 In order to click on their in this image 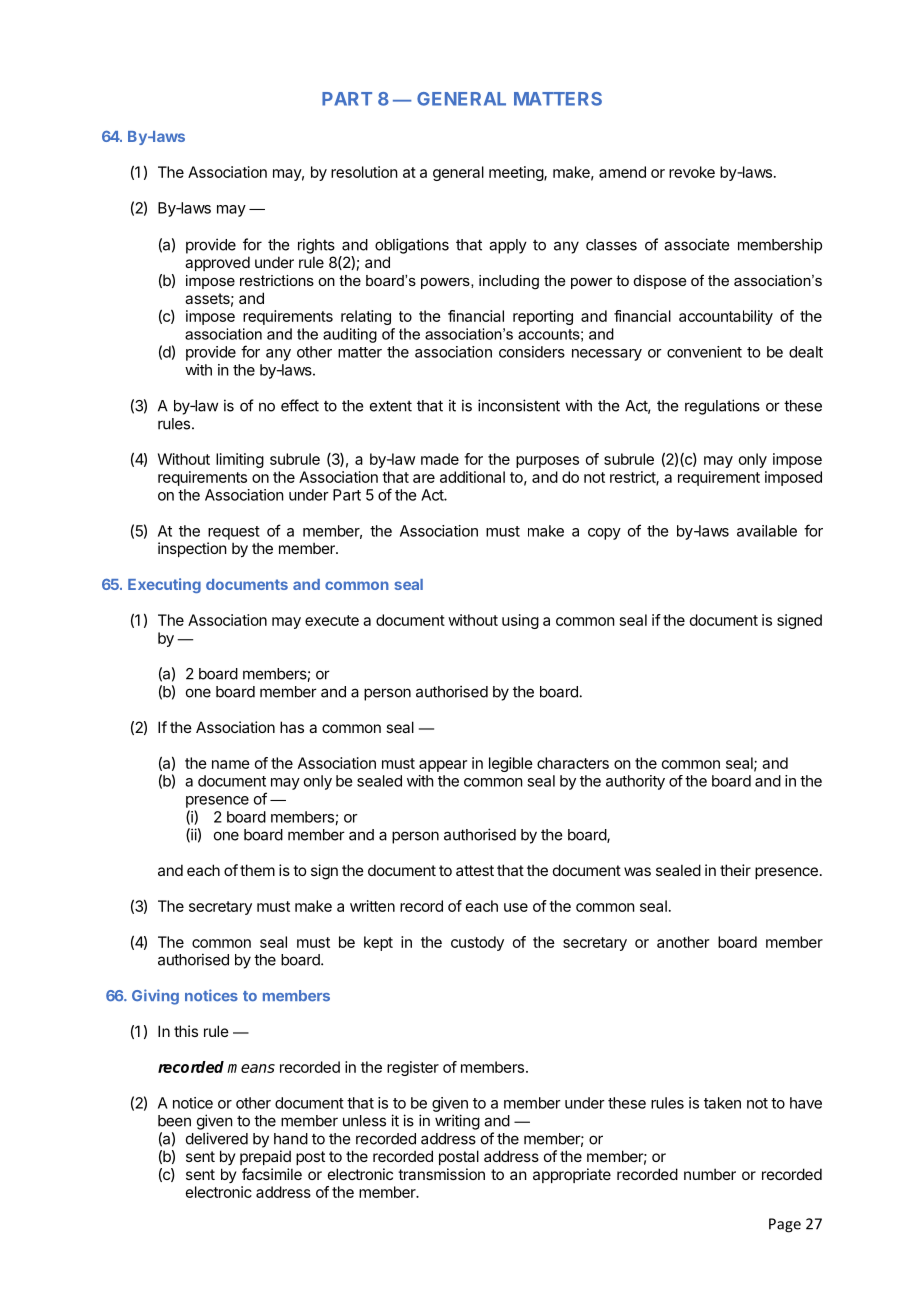, I will do `click(735, 870)`.
